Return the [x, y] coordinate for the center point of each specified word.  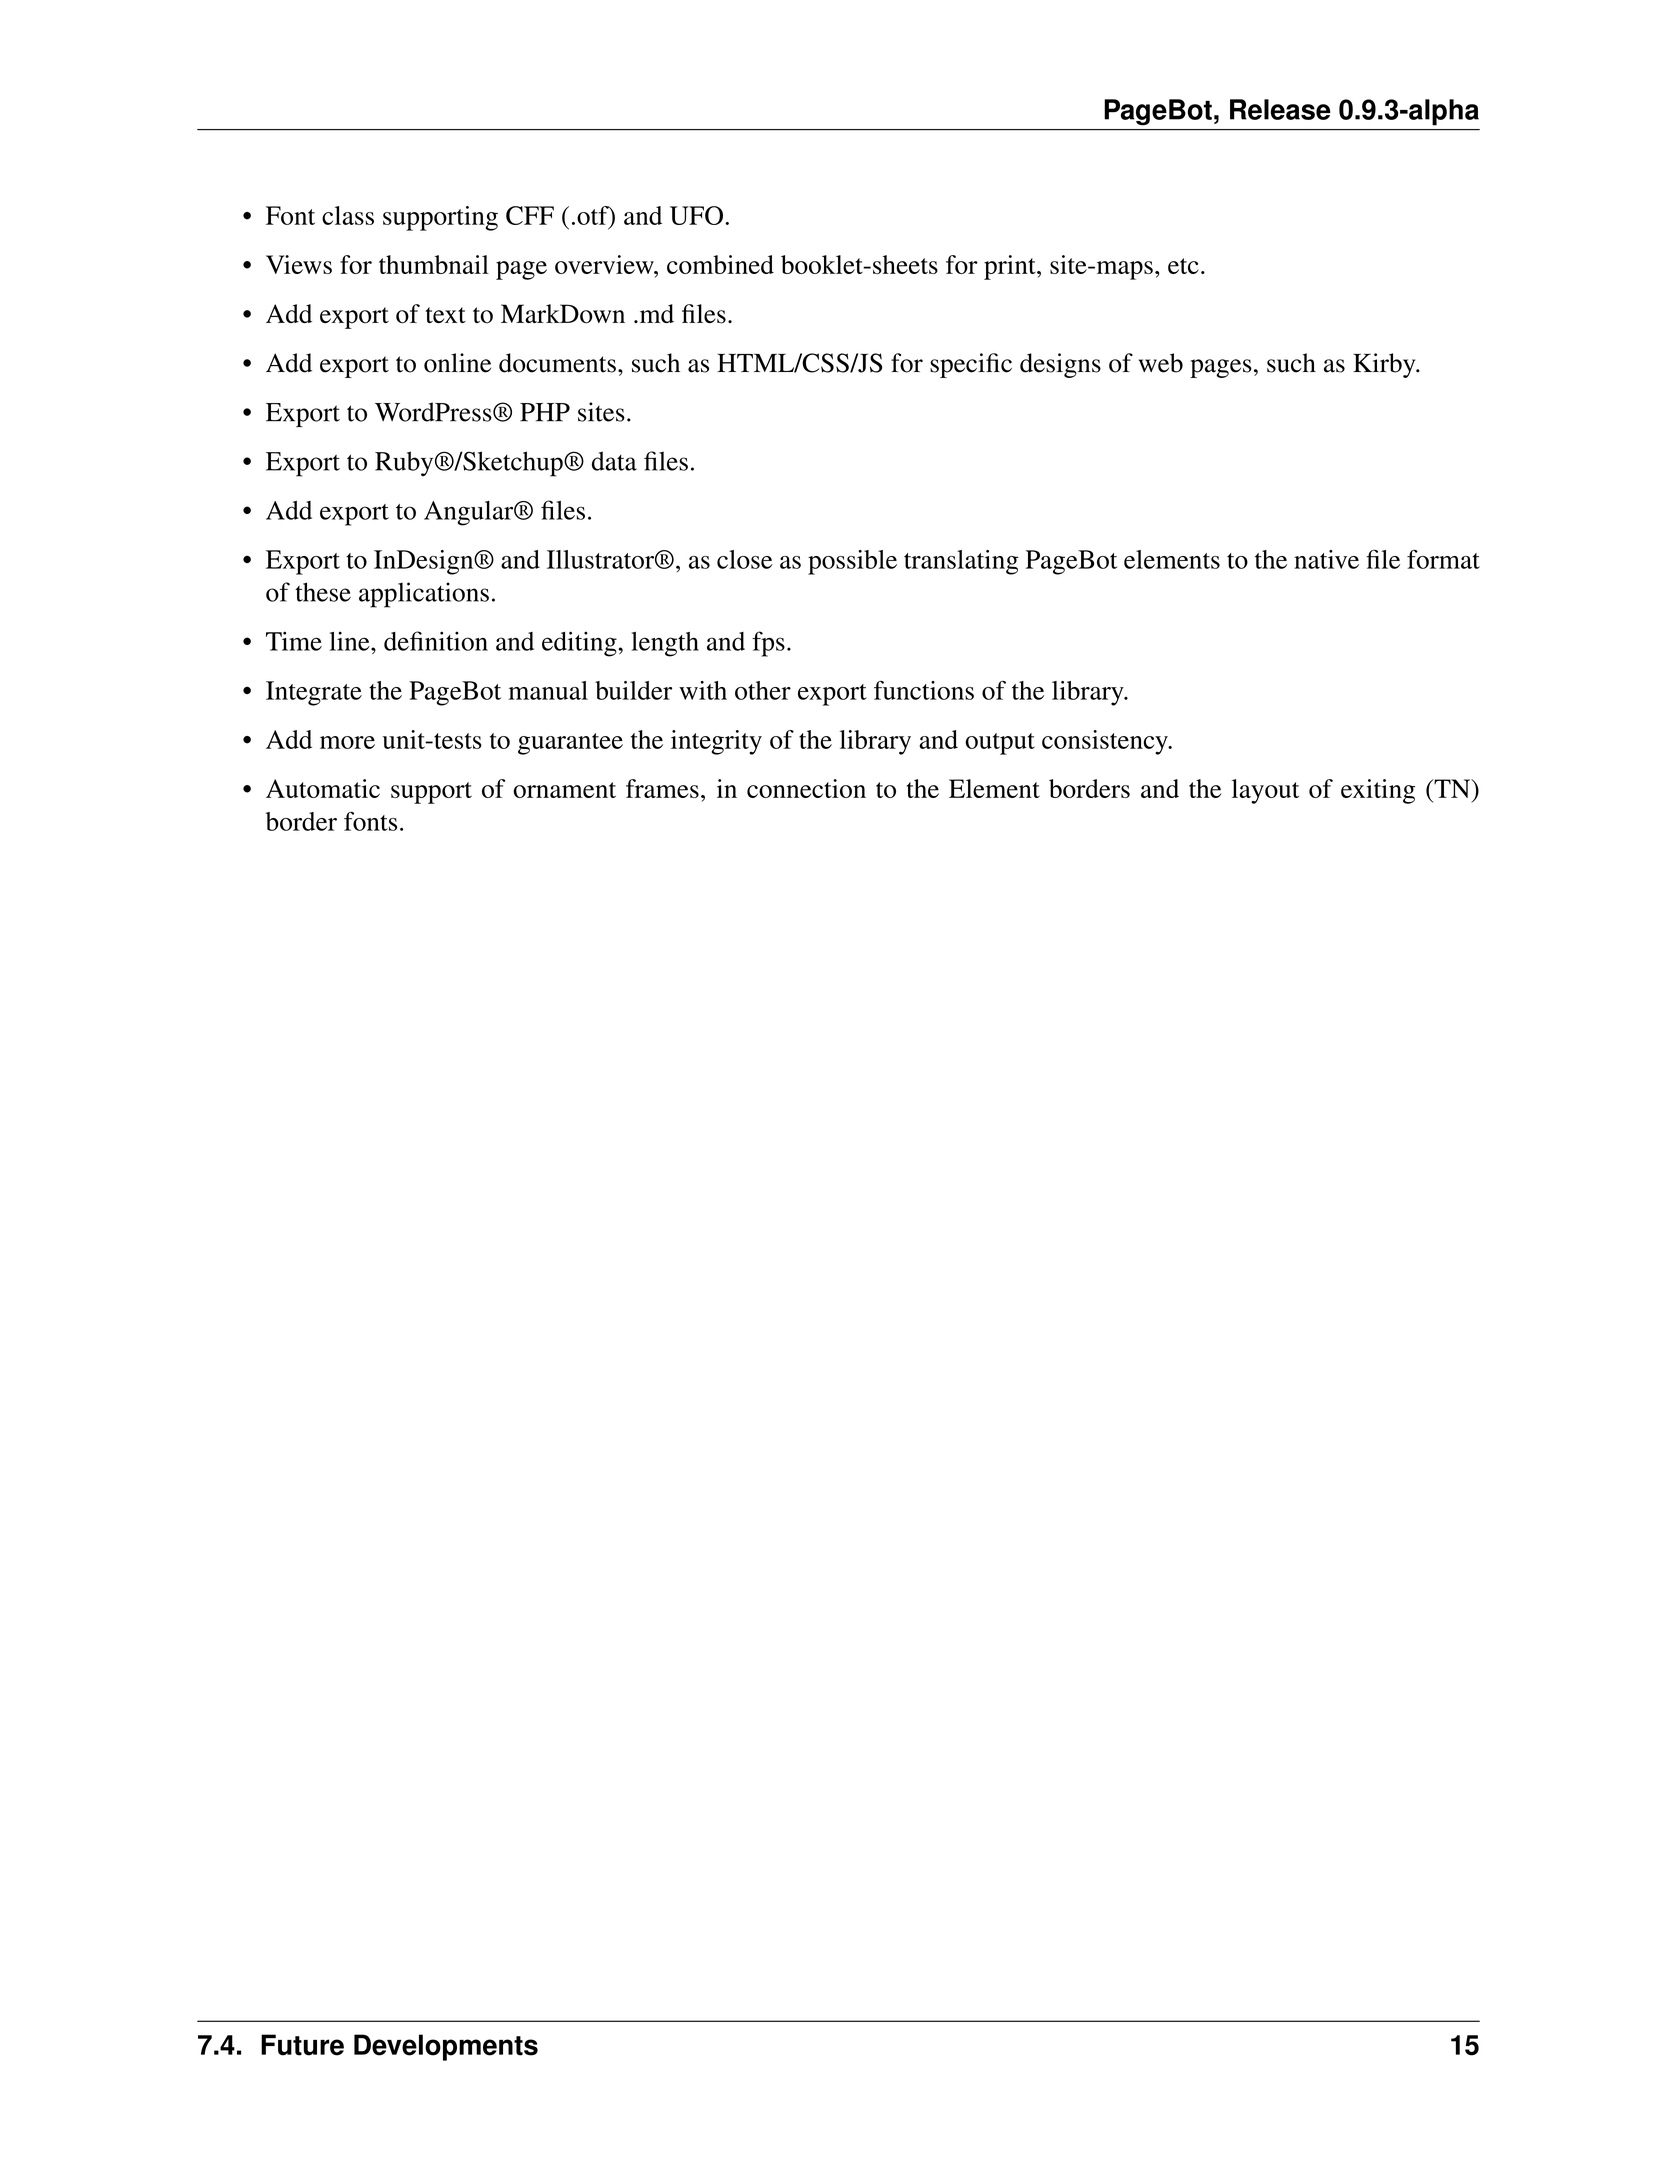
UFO [696, 215]
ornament [564, 790]
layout [1265, 791]
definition [436, 641]
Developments [446, 2047]
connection [806, 788]
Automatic [323, 788]
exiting [1378, 791]
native [1326, 559]
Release [1280, 109]
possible [852, 562]
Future [302, 2045]
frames [662, 788]
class [348, 215]
